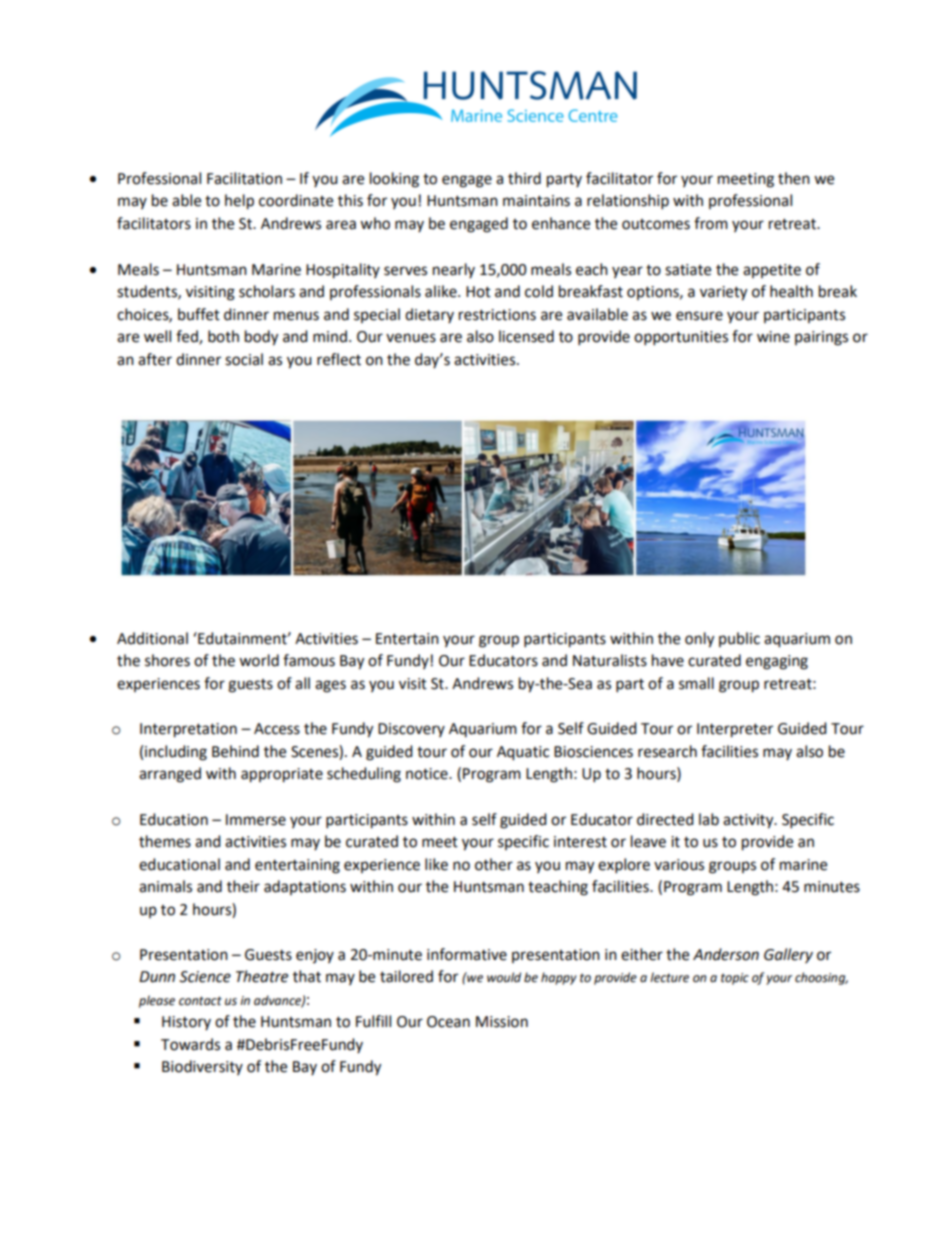 This screenshot has width=952, height=1233. I want to click on social, so click(244, 359).
